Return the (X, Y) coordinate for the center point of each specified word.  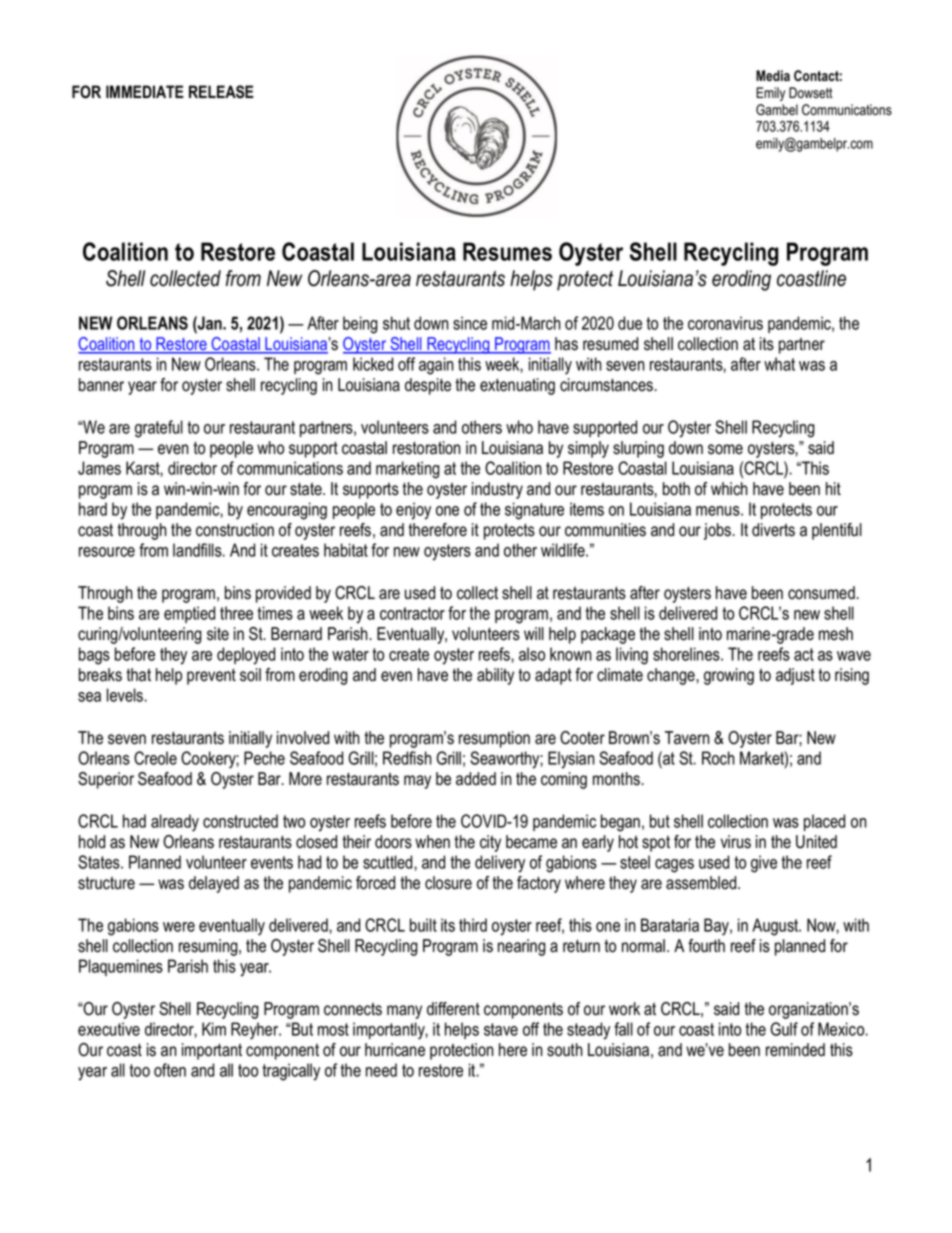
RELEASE (221, 92)
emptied (189, 614)
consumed (821, 593)
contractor (412, 613)
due (630, 323)
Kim (214, 1029)
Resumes (507, 251)
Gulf (784, 1029)
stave (501, 1029)
